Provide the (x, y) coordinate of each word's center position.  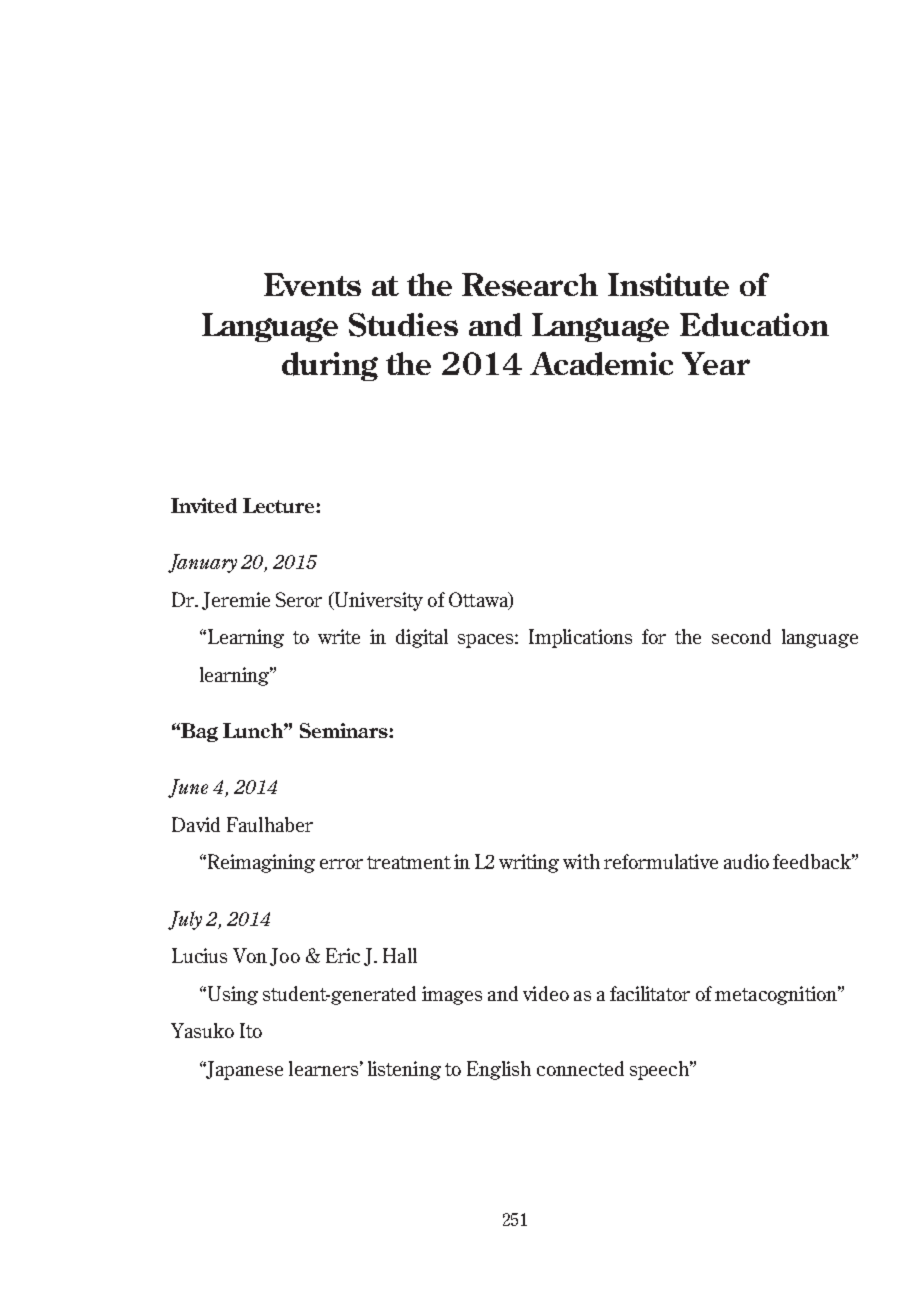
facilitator (650, 993)
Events (312, 284)
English (499, 1070)
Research (530, 284)
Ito (251, 1030)
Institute (668, 284)
